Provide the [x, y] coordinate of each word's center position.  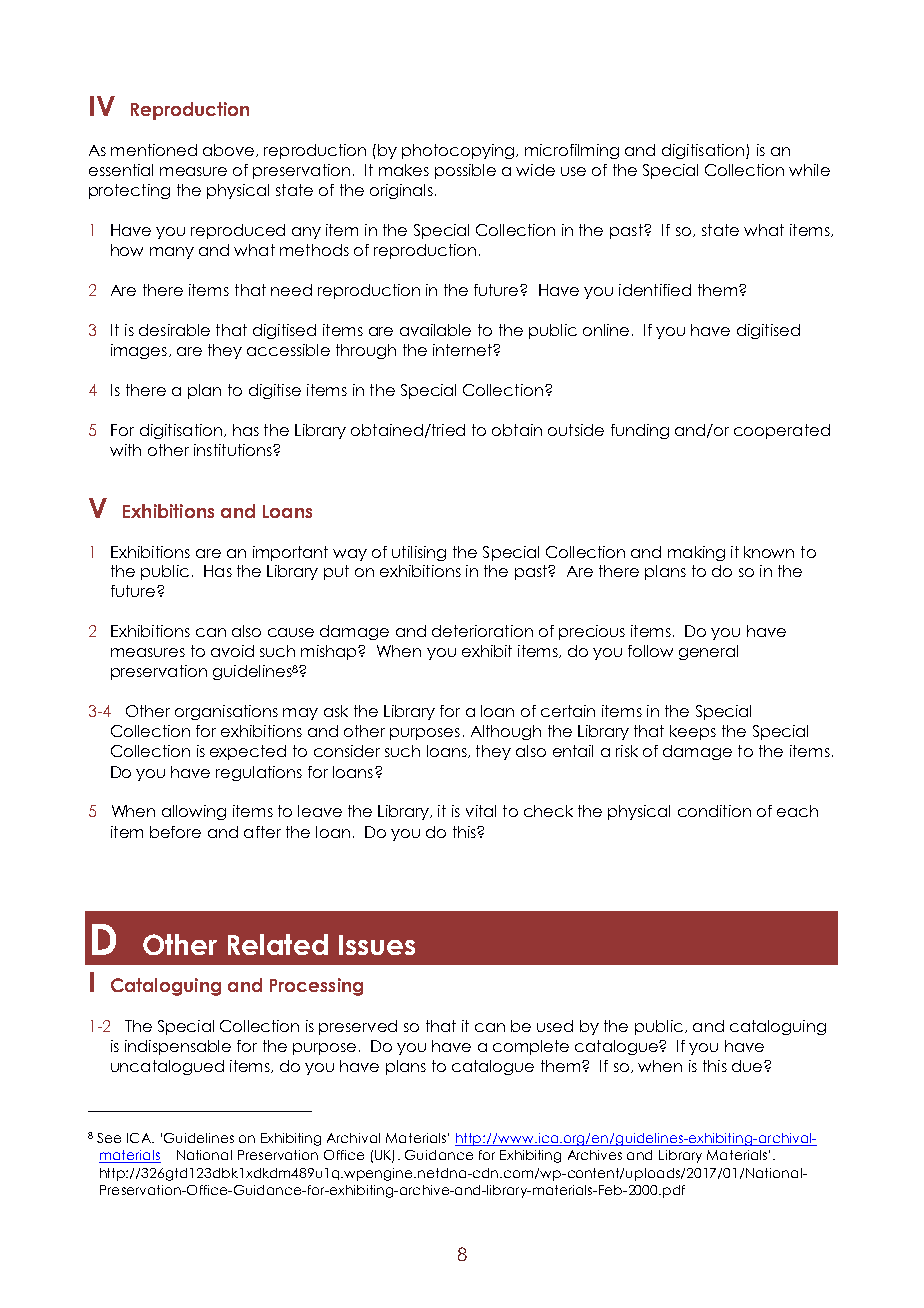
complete [531, 1047]
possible [465, 171]
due [748, 1066]
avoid [232, 651]
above [230, 150]
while [809, 170]
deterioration [482, 631]
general [708, 652]
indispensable [178, 1047]
